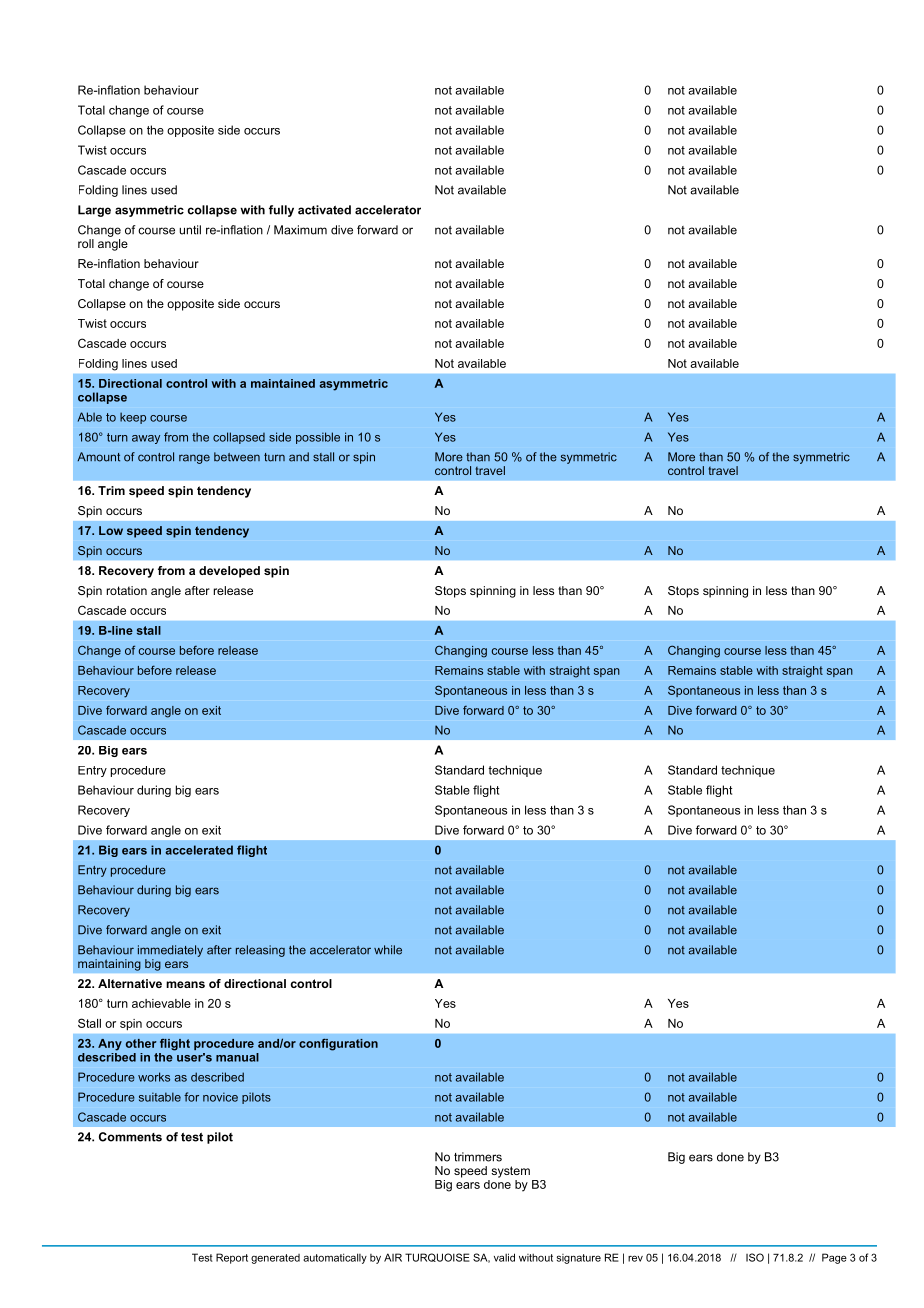  Describe the element at coordinates (755, 1257) in the image. I see `ISO` at that location.
